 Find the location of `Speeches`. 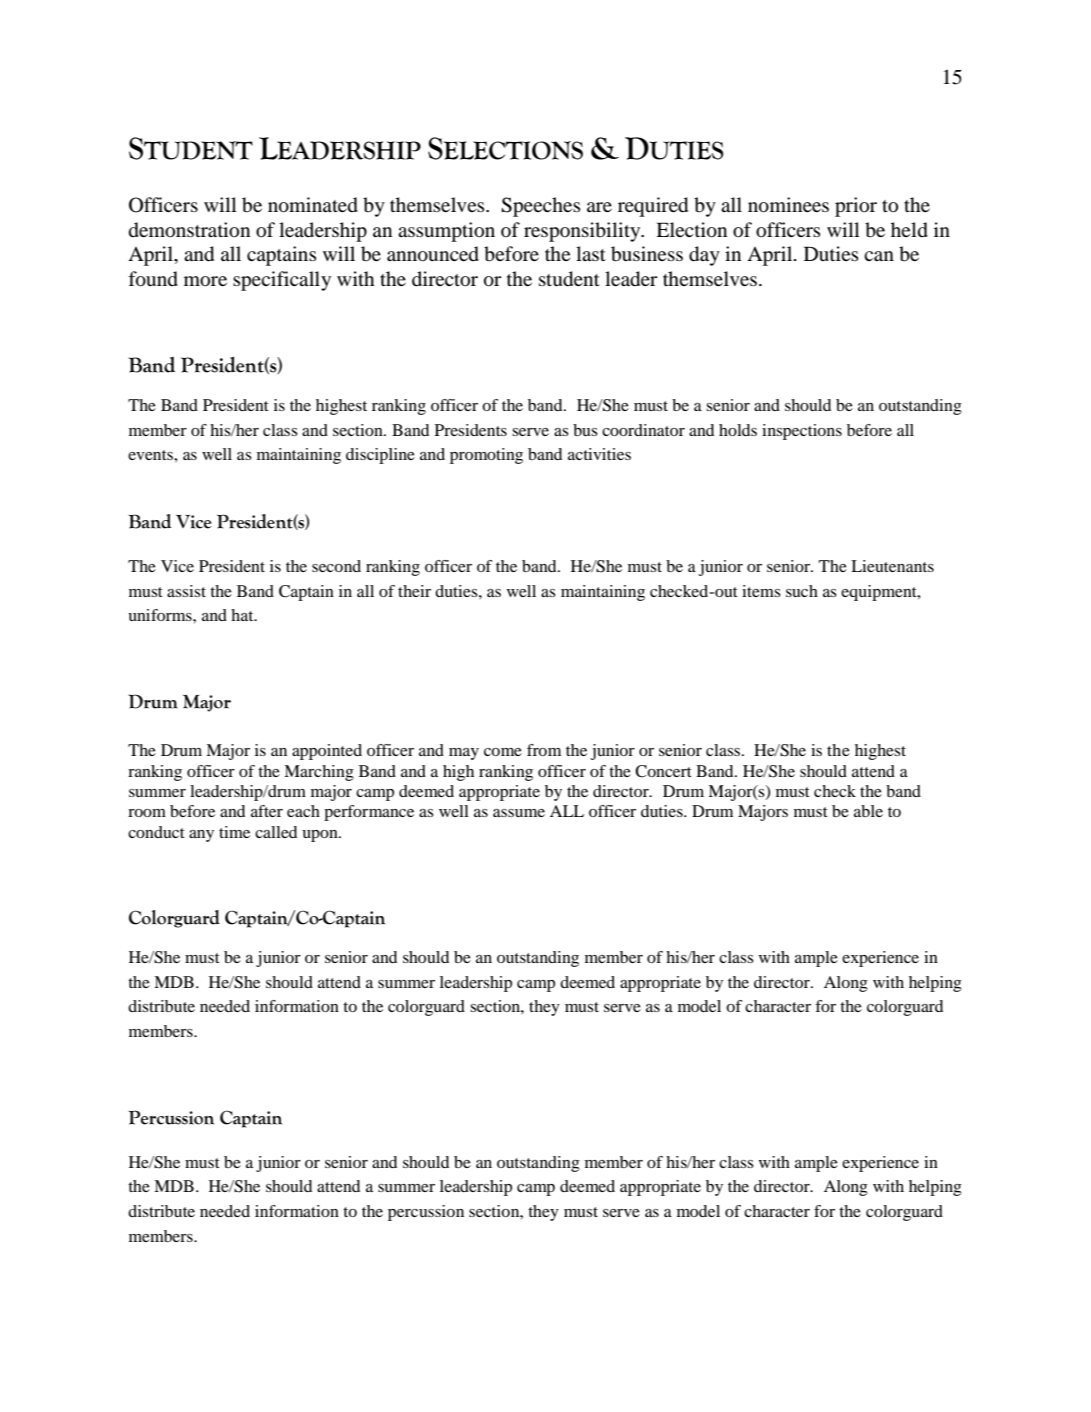

Speeches is located at coordinates (541, 207).
